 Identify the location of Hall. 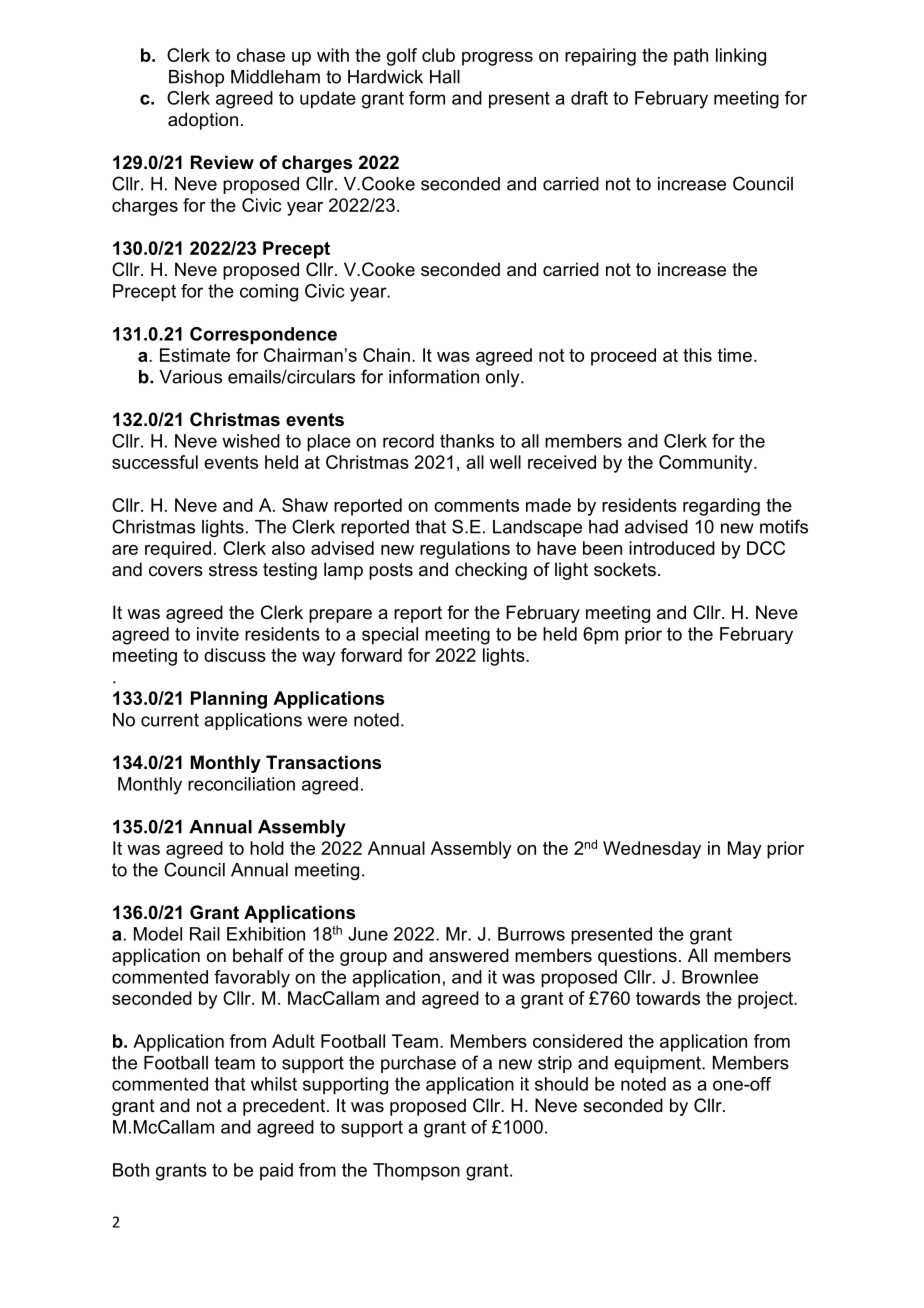
(445, 77).
